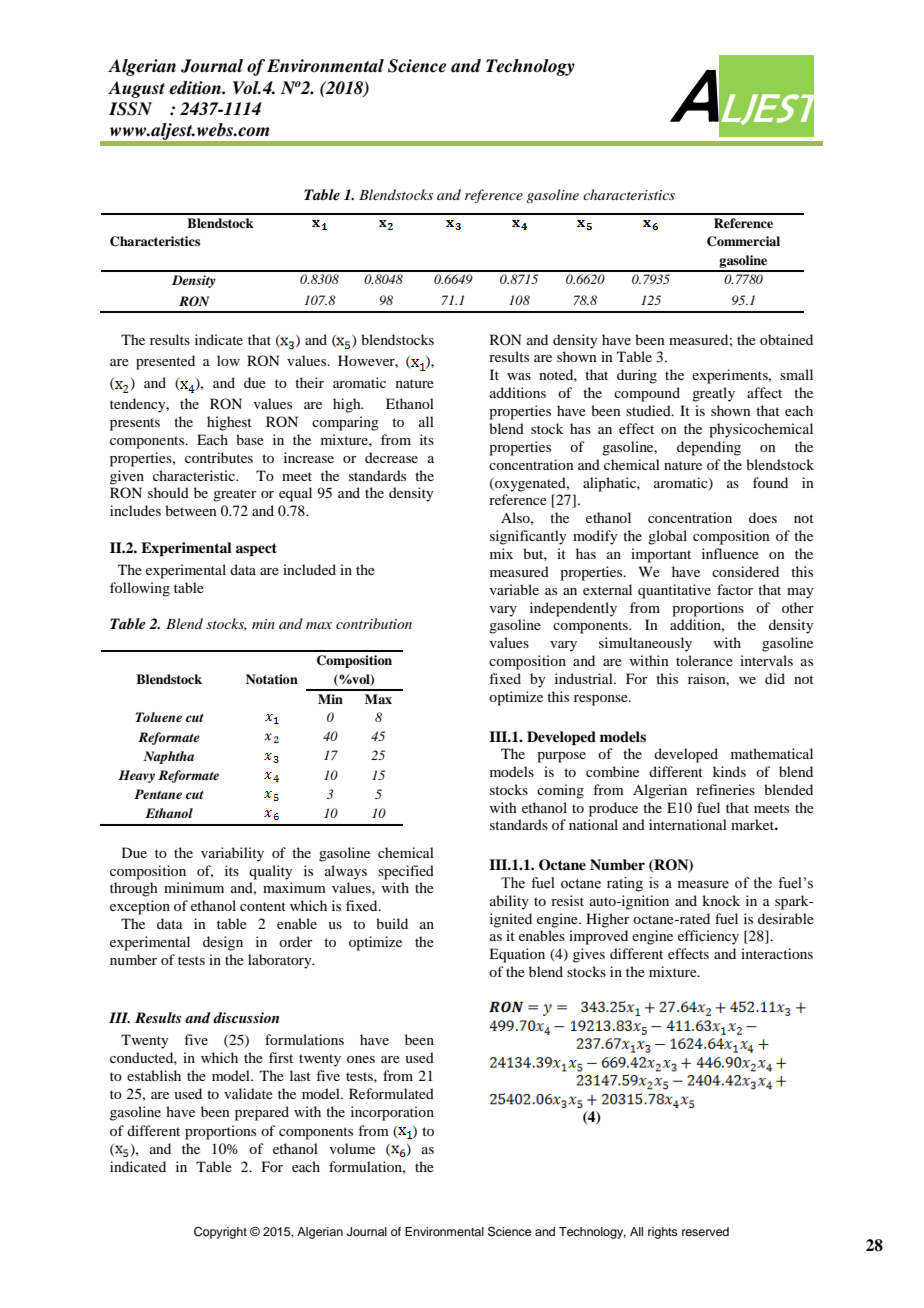 This document has height=1308, width=924. I want to click on specified, so click(406, 872).
